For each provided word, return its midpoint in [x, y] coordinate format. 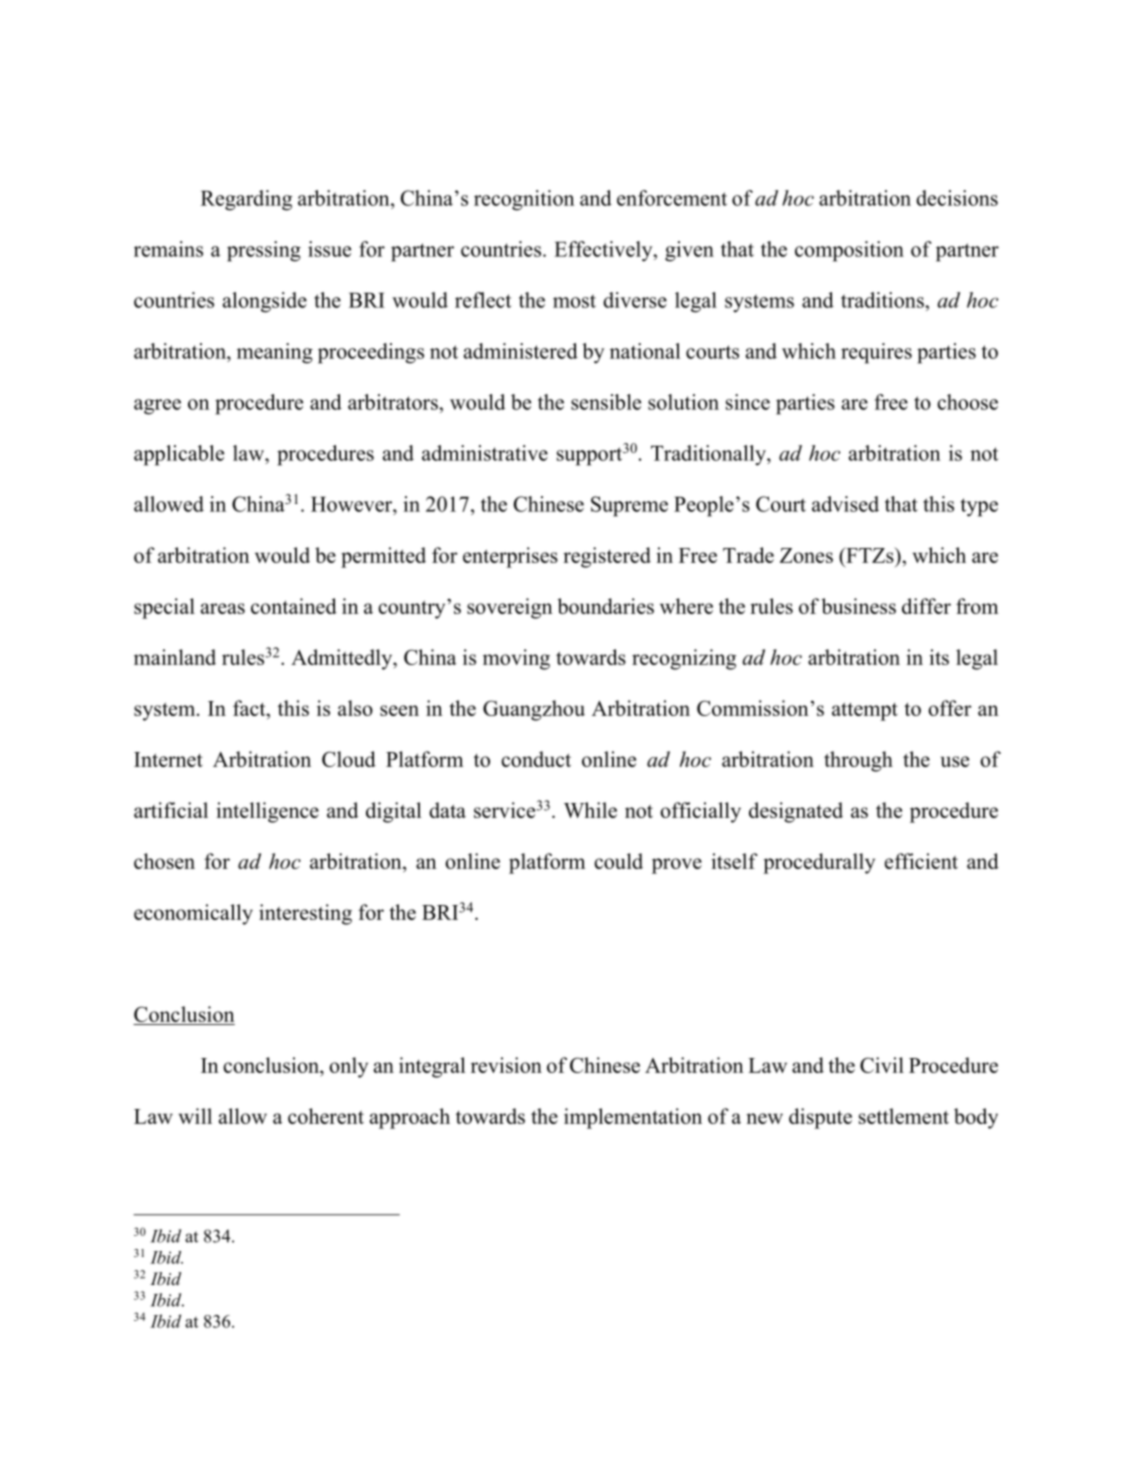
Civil [882, 1065]
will [195, 1116]
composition [849, 251]
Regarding [246, 200]
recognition [524, 200]
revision [506, 1065]
